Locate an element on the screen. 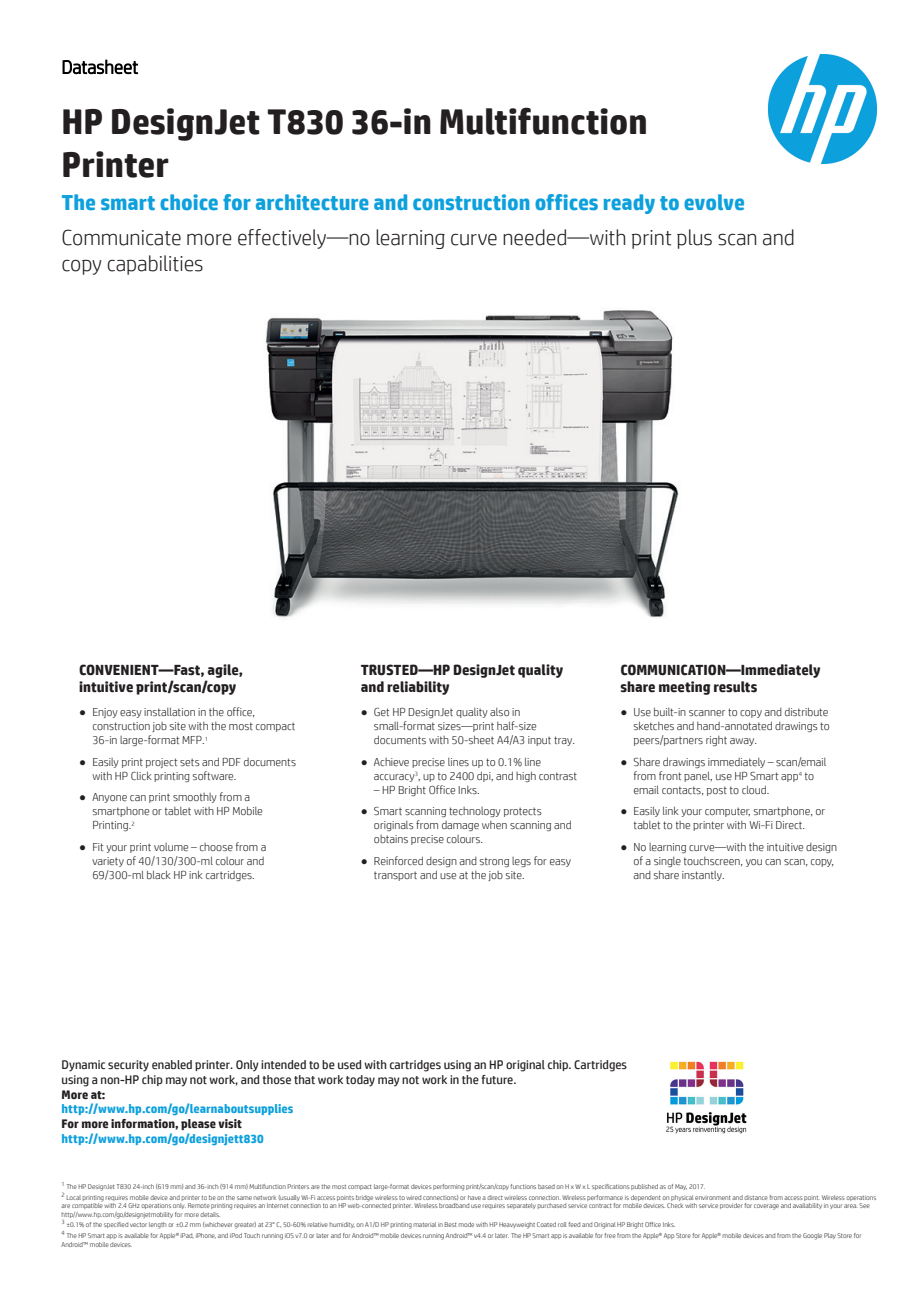  Remote is located at coordinates (199, 1205).
